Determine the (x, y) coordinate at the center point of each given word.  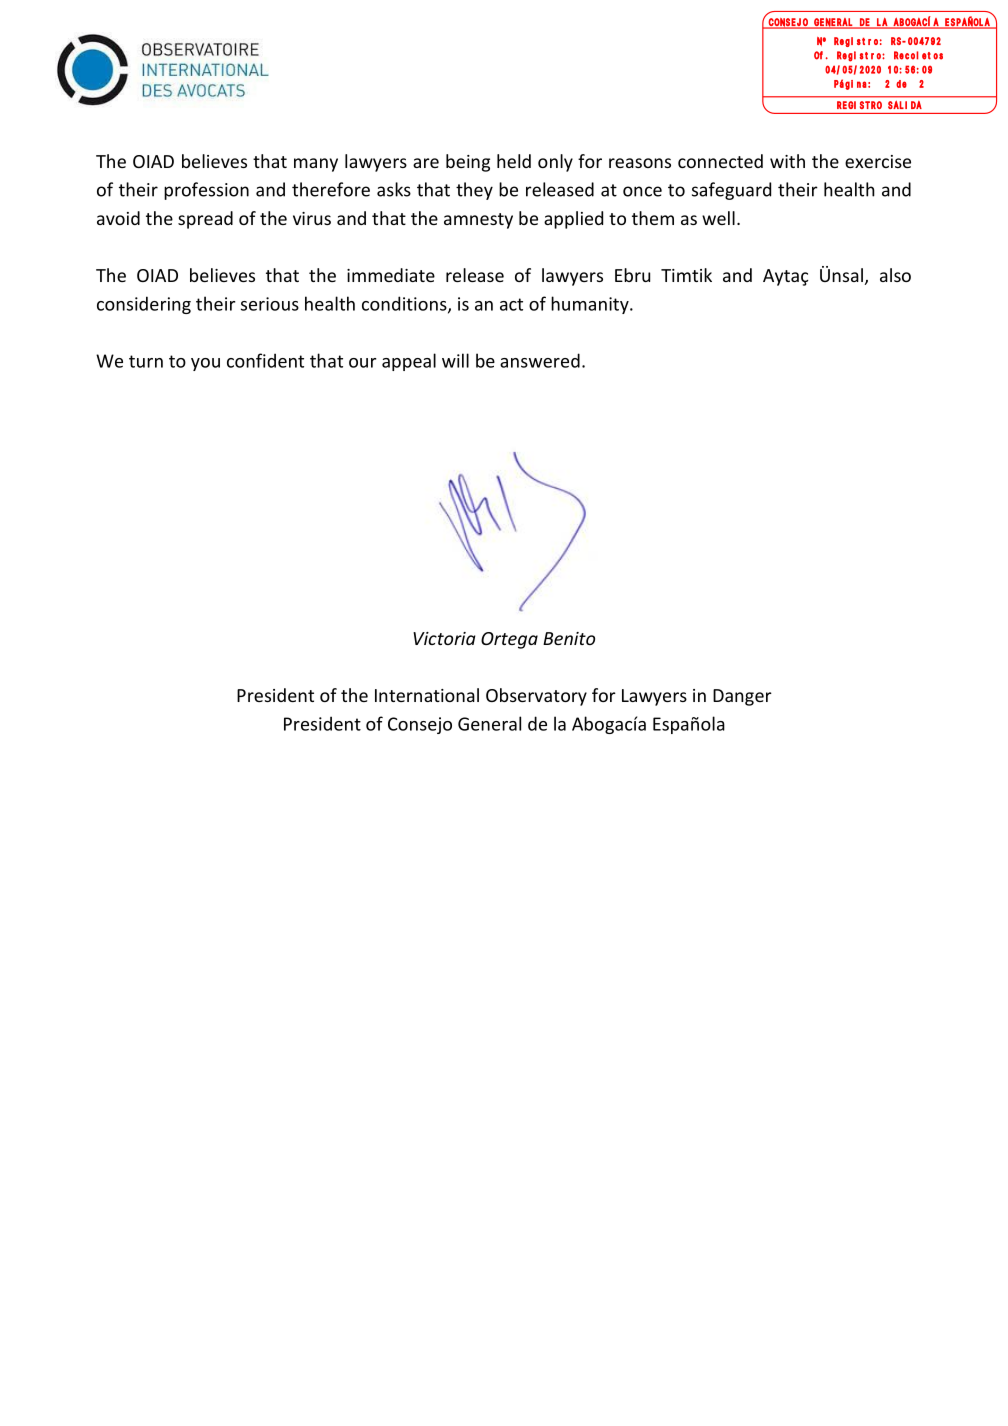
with (787, 161)
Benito (569, 638)
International (427, 695)
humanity (591, 305)
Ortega (509, 640)
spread (205, 220)
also (895, 275)
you (205, 364)
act (511, 304)
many (316, 165)
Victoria (444, 638)
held (514, 161)
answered (540, 360)
